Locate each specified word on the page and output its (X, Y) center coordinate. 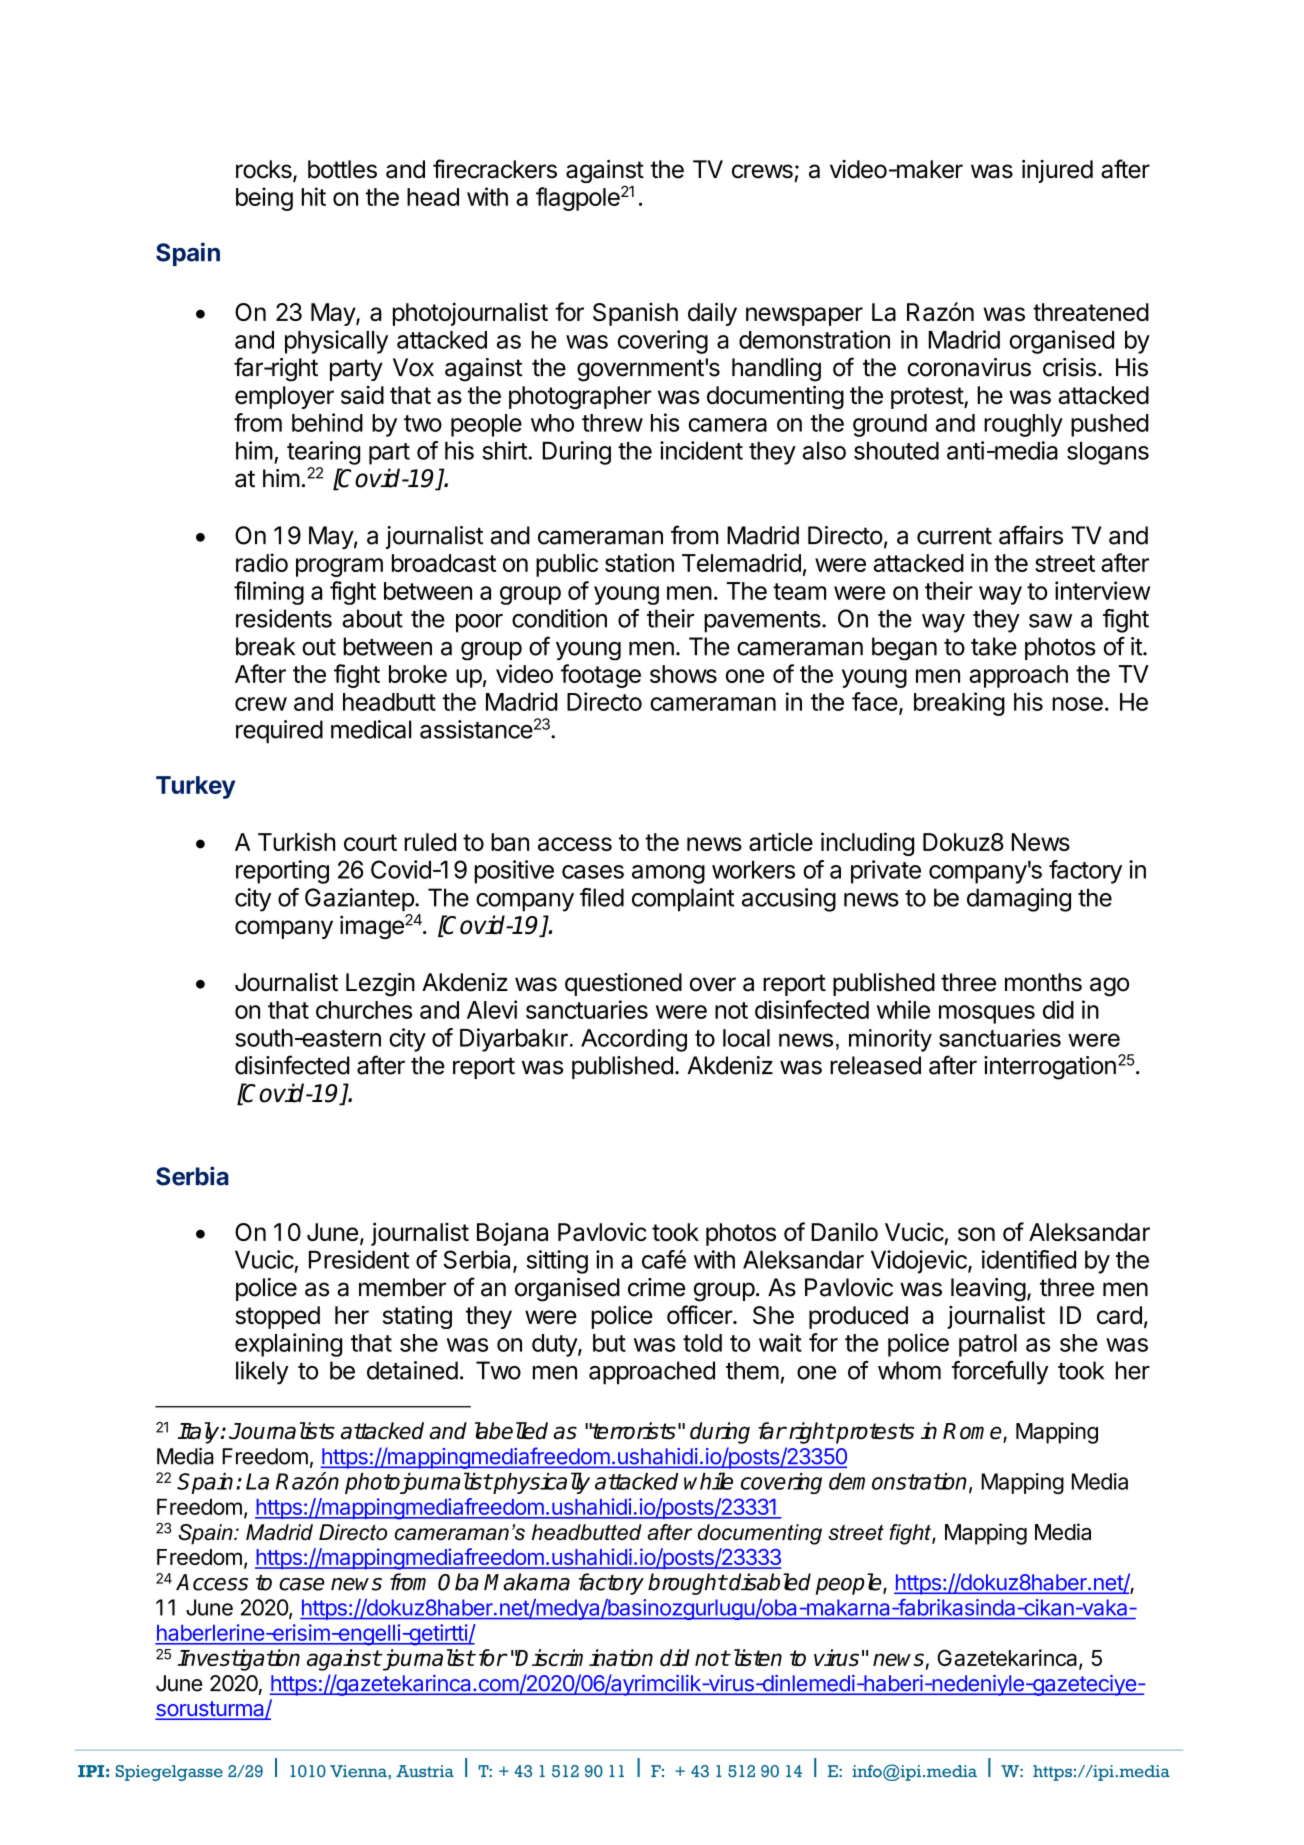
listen (756, 1657)
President (359, 1259)
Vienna (359, 1771)
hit (313, 196)
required (279, 731)
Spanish (635, 314)
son (976, 1234)
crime (656, 1287)
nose (1077, 704)
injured (1057, 171)
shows (683, 674)
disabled (769, 1582)
